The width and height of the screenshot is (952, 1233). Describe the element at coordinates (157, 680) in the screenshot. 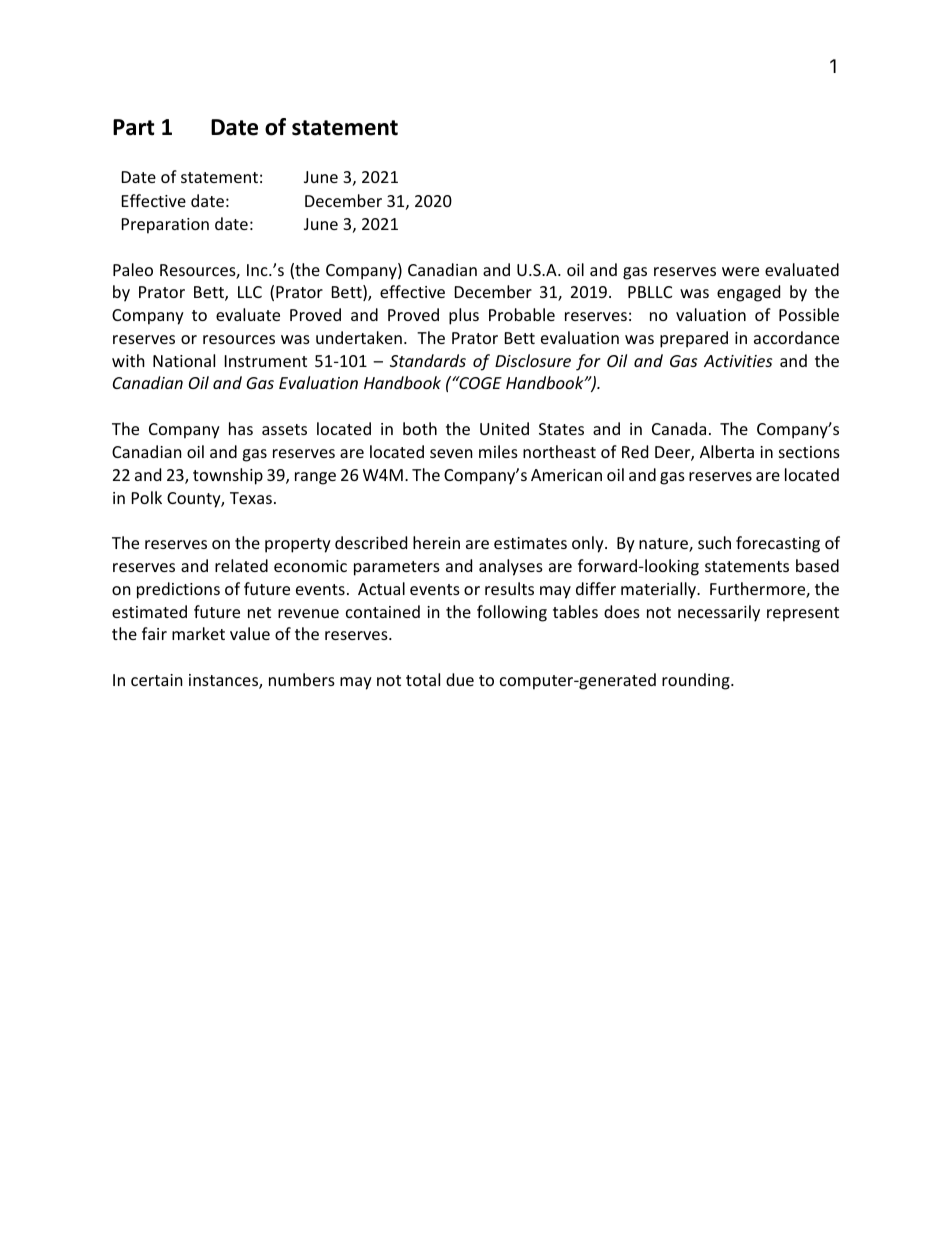

I see `certain` at that location.
